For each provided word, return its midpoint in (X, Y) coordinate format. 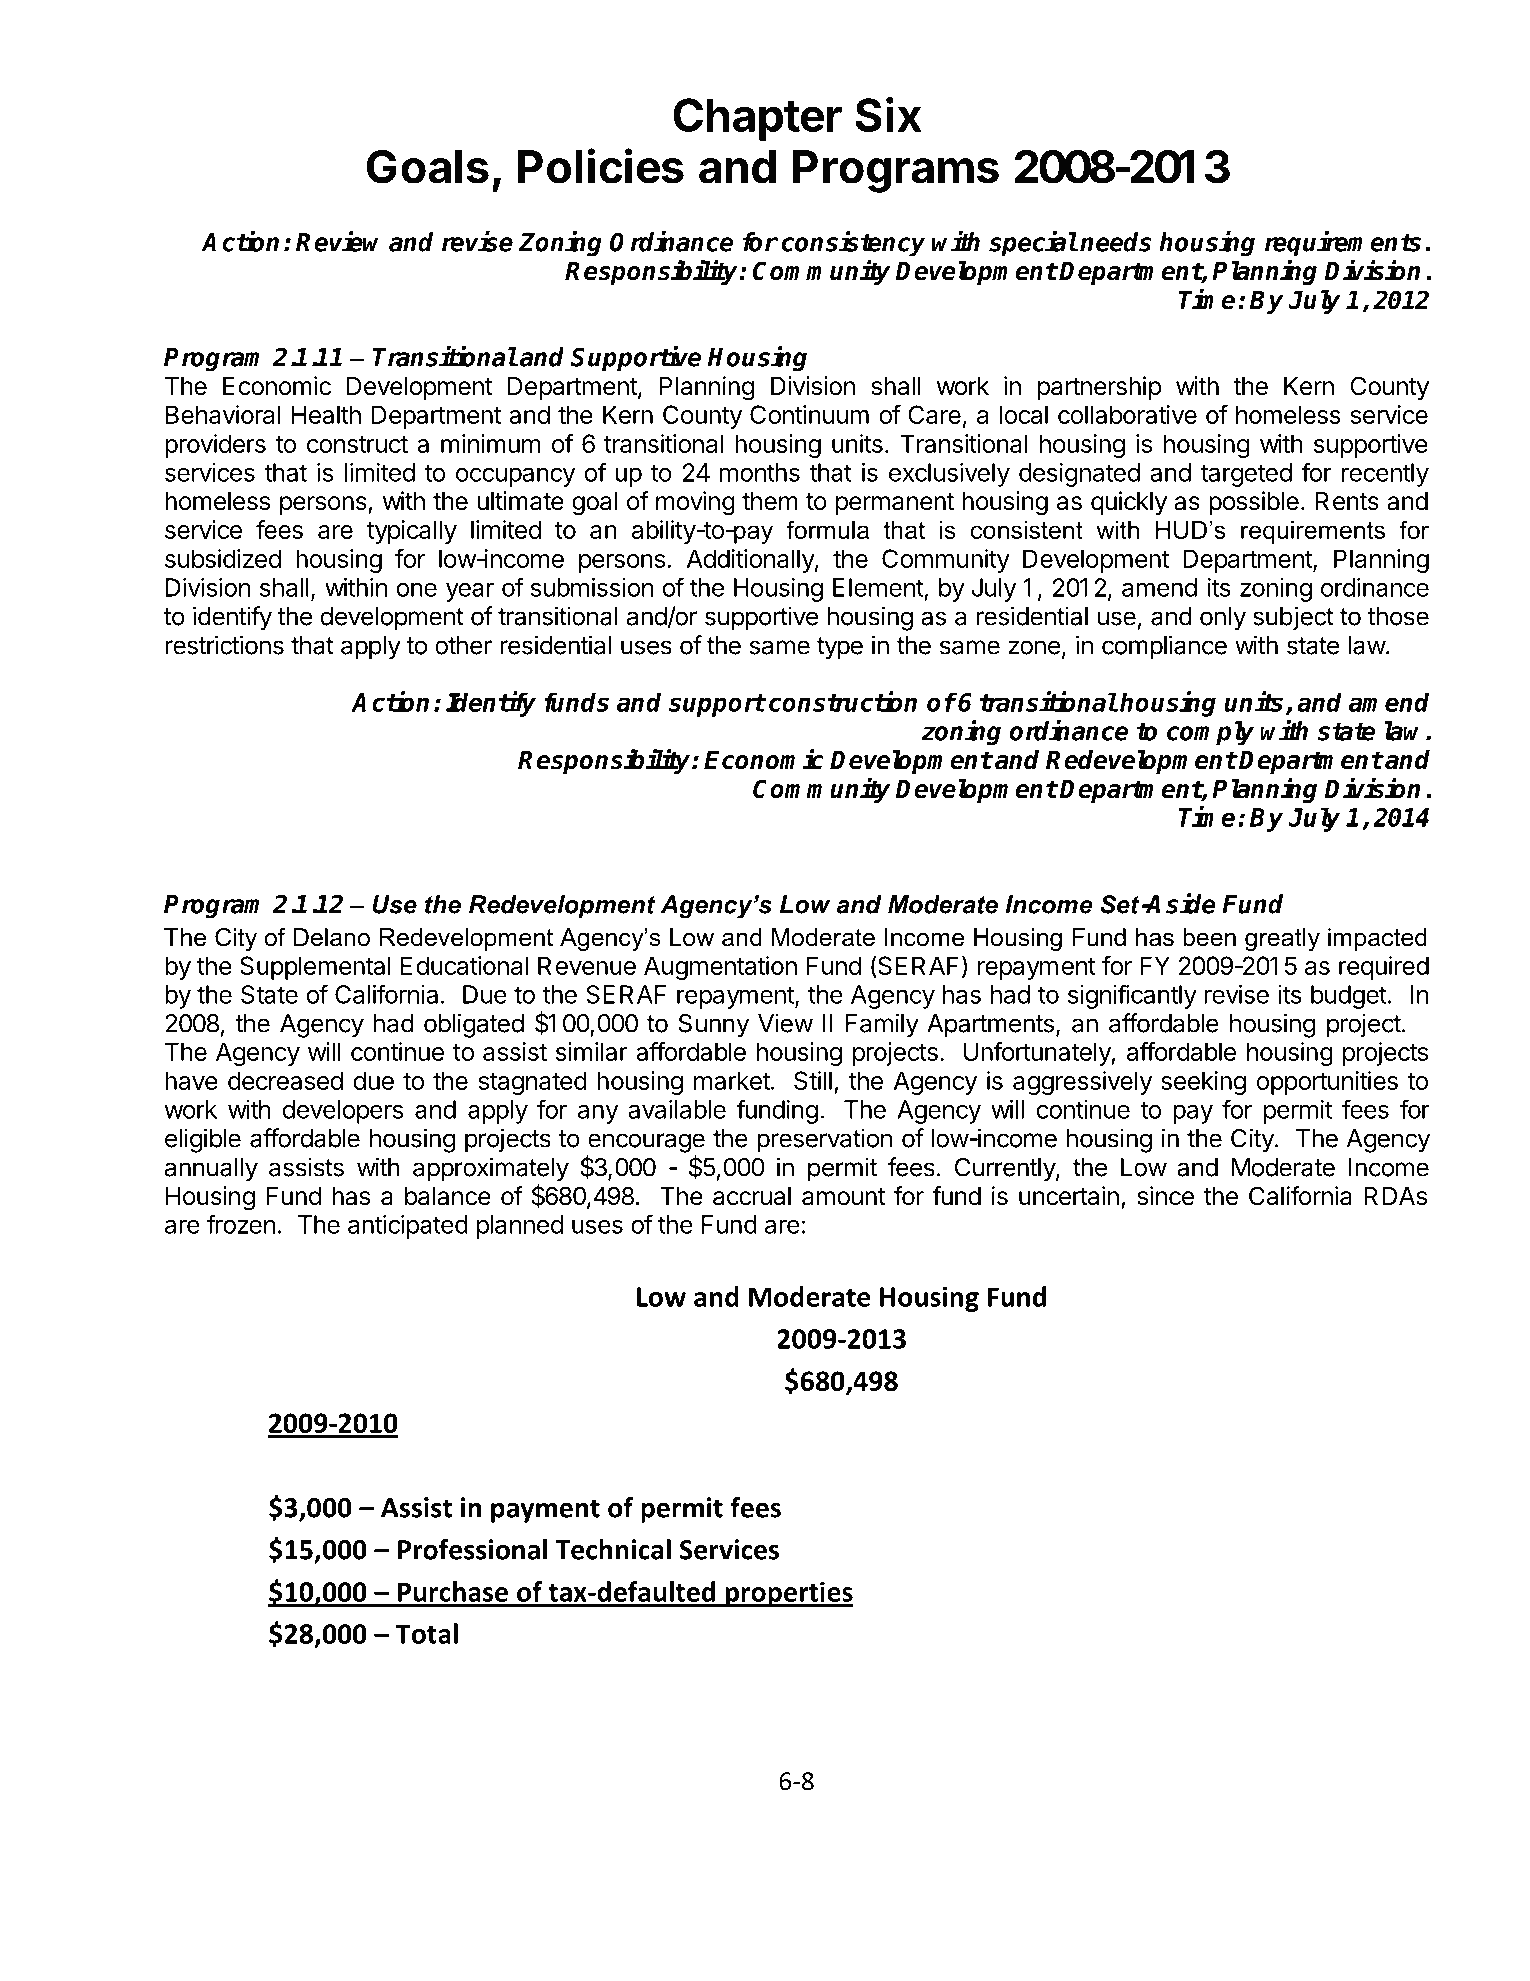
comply (1210, 733)
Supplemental (315, 968)
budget (1349, 997)
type (840, 648)
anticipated (408, 1227)
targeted (1246, 475)
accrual (752, 1196)
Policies (601, 166)
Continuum (809, 414)
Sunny (714, 1026)
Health (326, 414)
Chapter (757, 119)
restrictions (224, 645)
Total (427, 1633)
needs (1116, 242)
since (1166, 1196)
